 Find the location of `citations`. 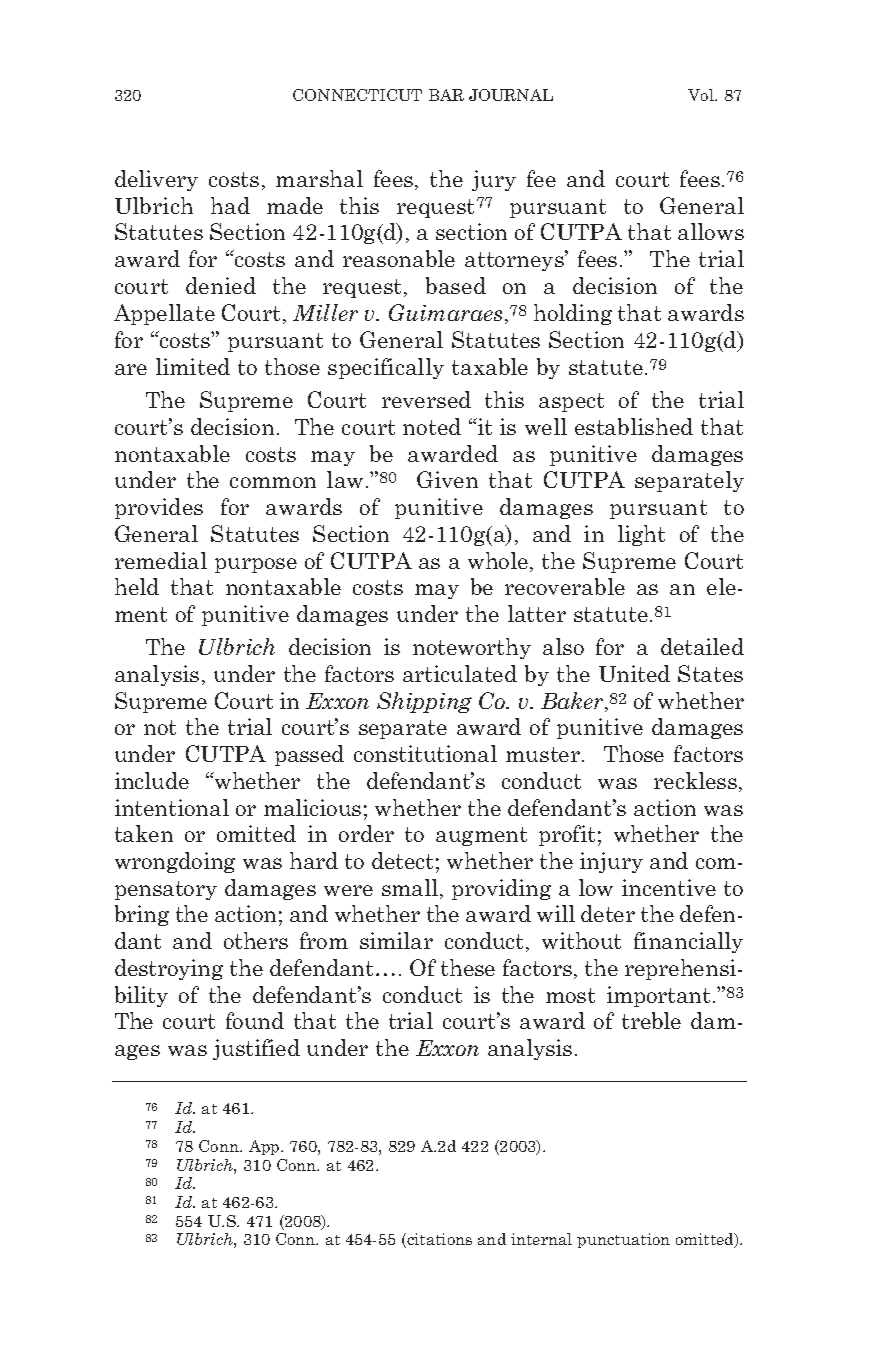

citations is located at coordinates (438, 1240).
